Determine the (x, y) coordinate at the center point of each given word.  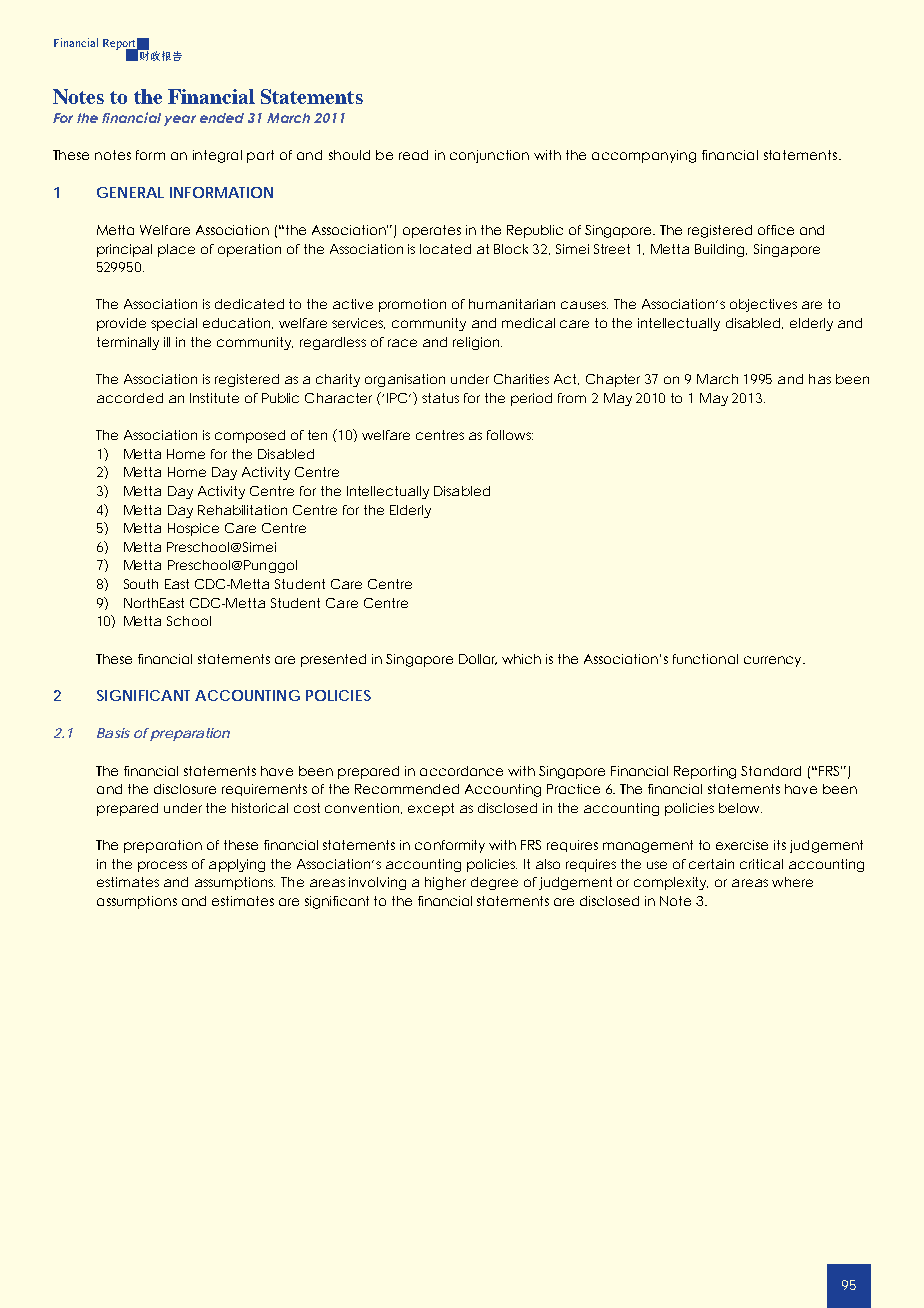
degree (494, 883)
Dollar (478, 659)
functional (705, 659)
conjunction (489, 156)
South (141, 584)
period (531, 399)
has (820, 379)
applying (237, 865)
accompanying (644, 156)
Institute (214, 398)
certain (711, 864)
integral (217, 156)
